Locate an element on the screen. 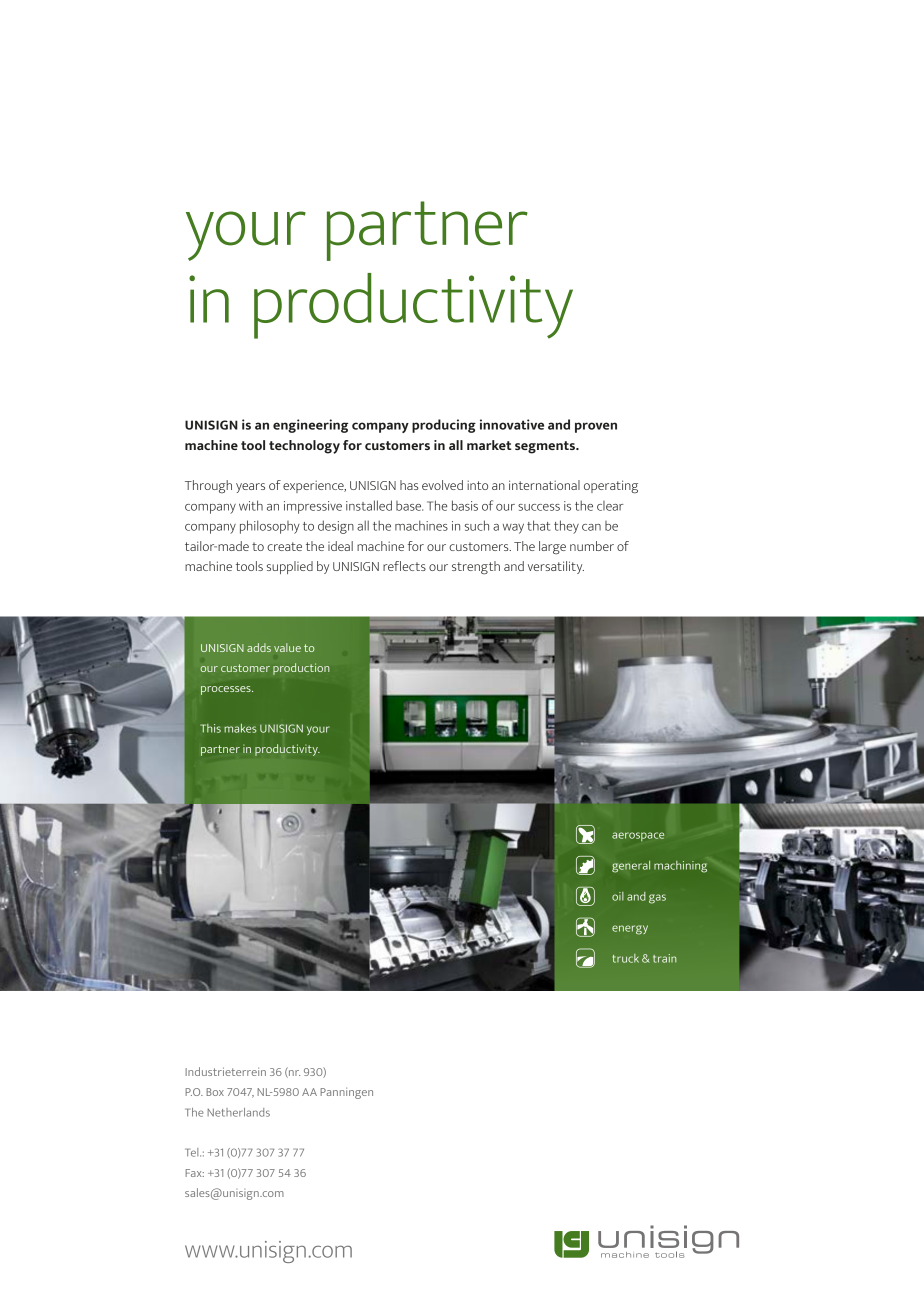 Image resolution: width=924 pixels, height=1308 pixels. aerospace is located at coordinates (638, 836).
